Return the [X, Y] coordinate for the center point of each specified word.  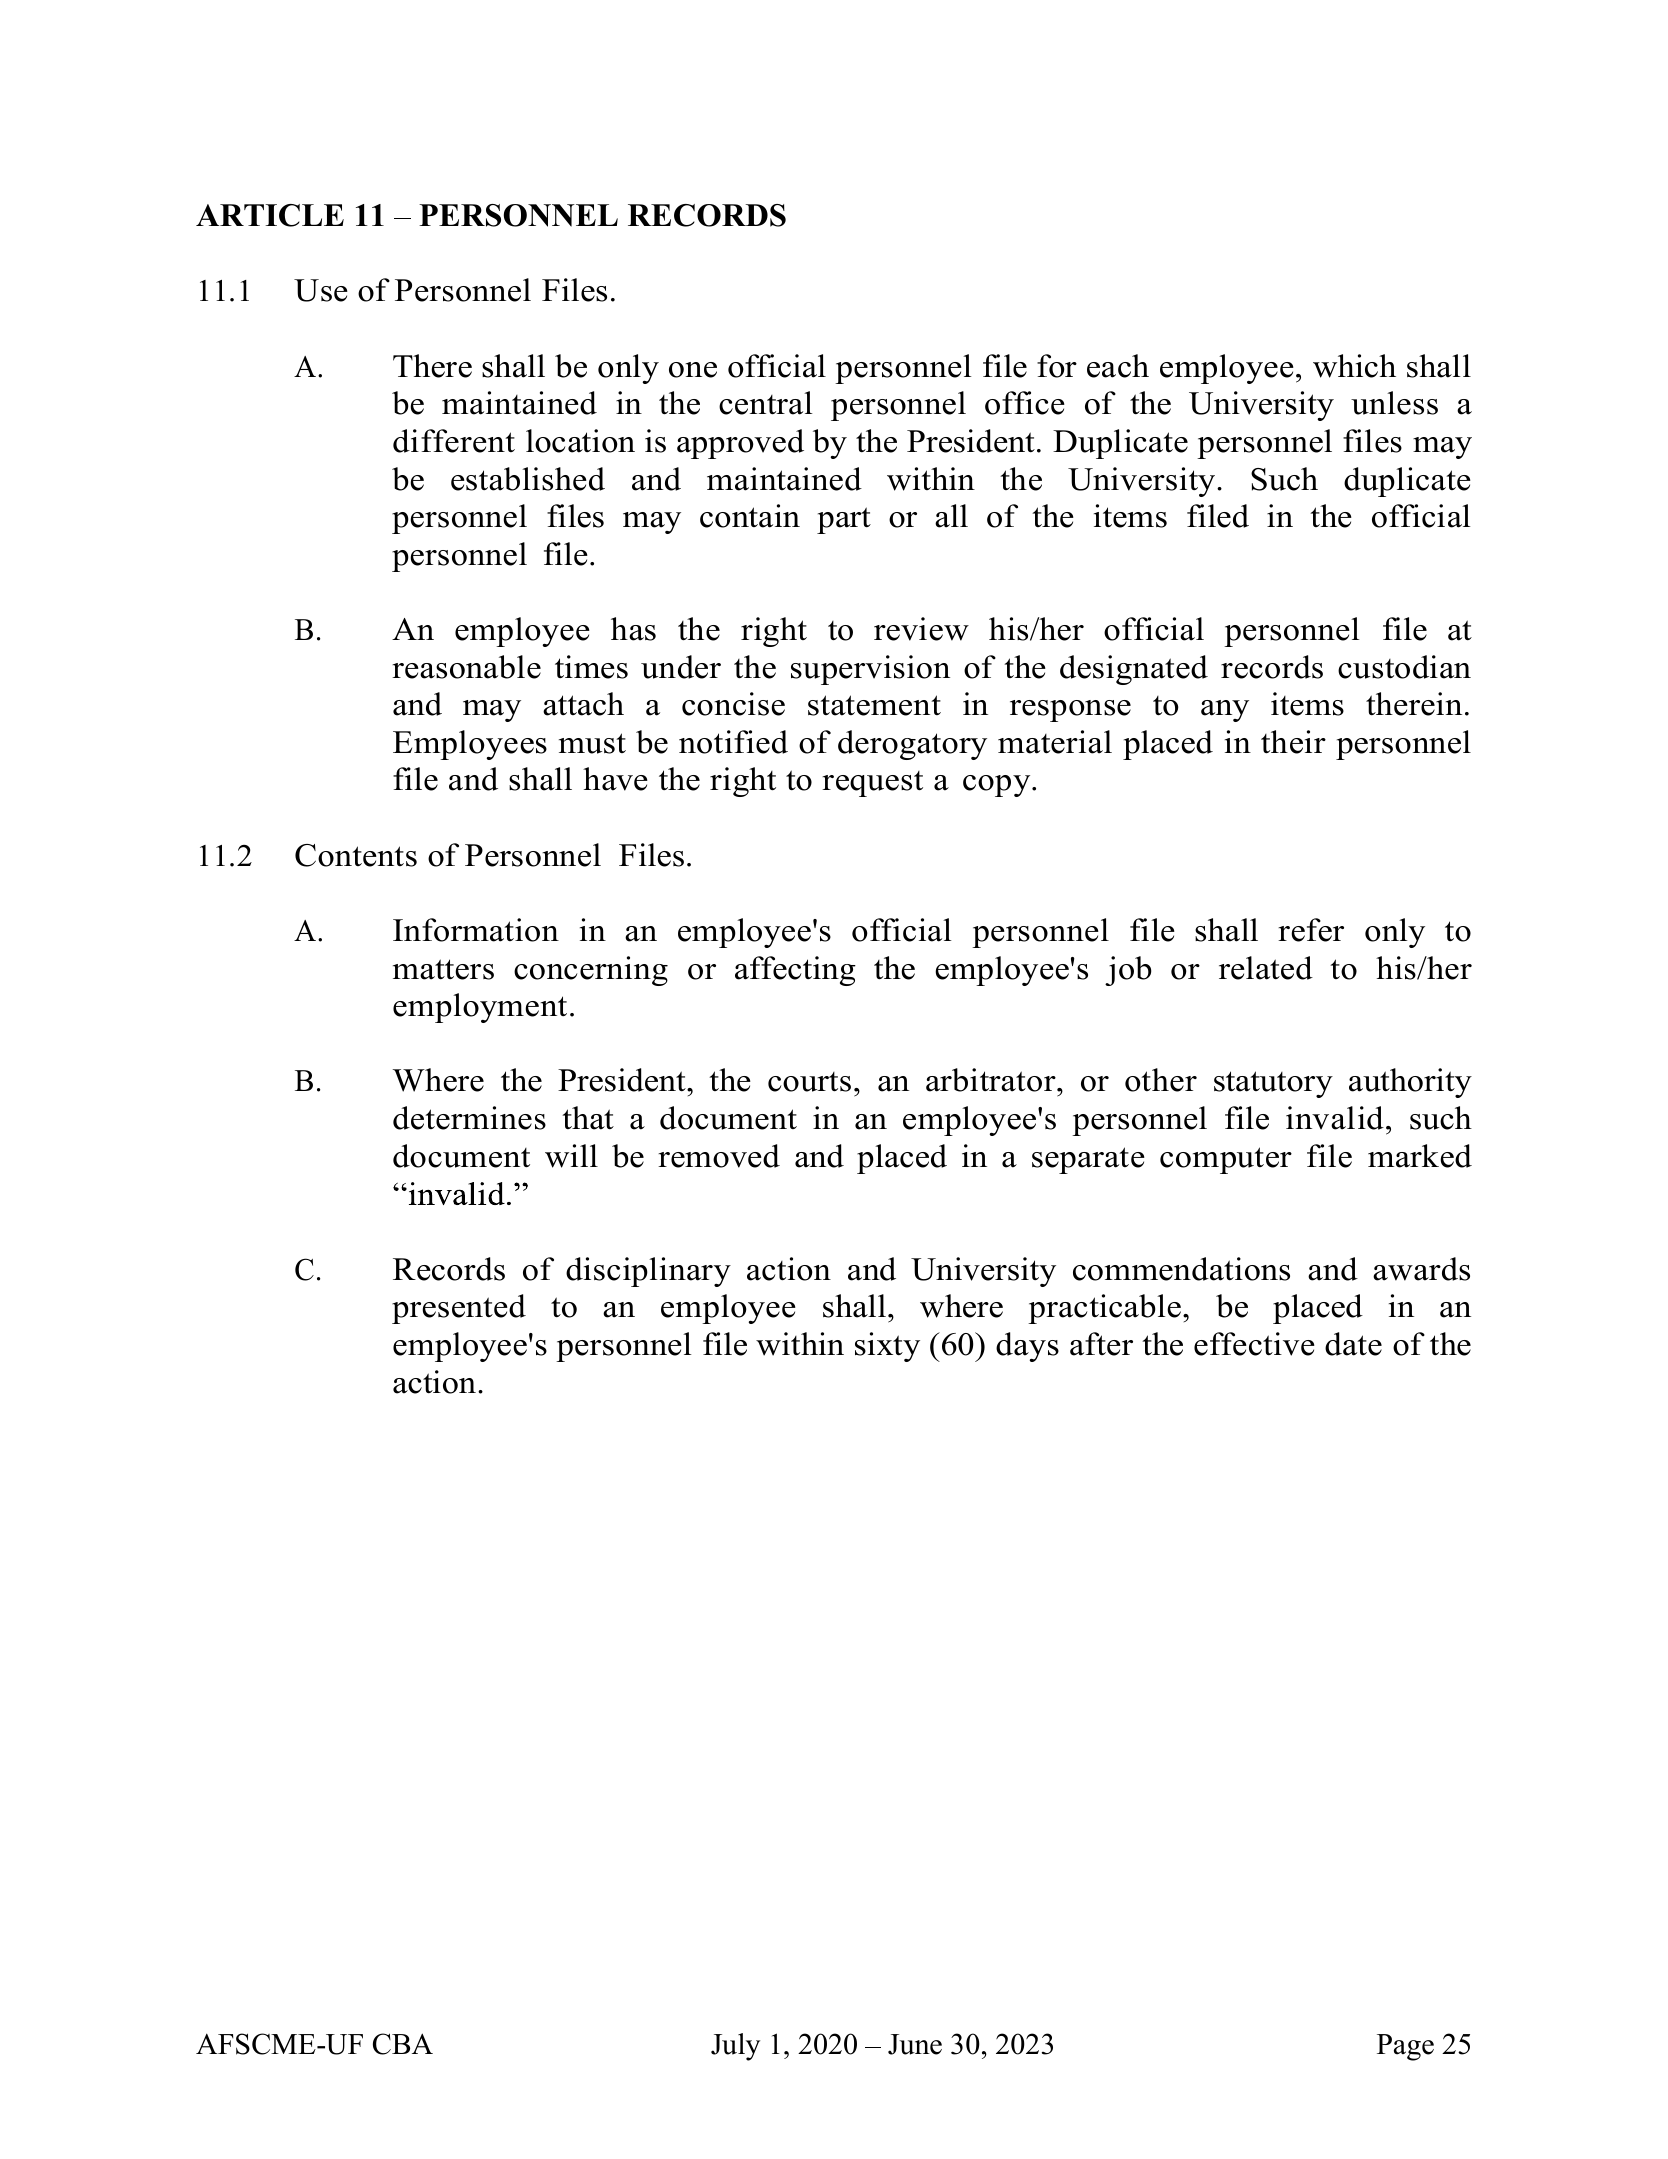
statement [874, 705]
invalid [1335, 1118]
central [766, 403]
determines [469, 1118]
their [1293, 742]
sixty [887, 1347]
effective [1254, 1344]
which [1354, 366]
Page [1405, 2047]
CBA [403, 2044]
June [915, 2044]
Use [321, 290]
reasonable [466, 667]
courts [809, 1082]
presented [459, 1309]
